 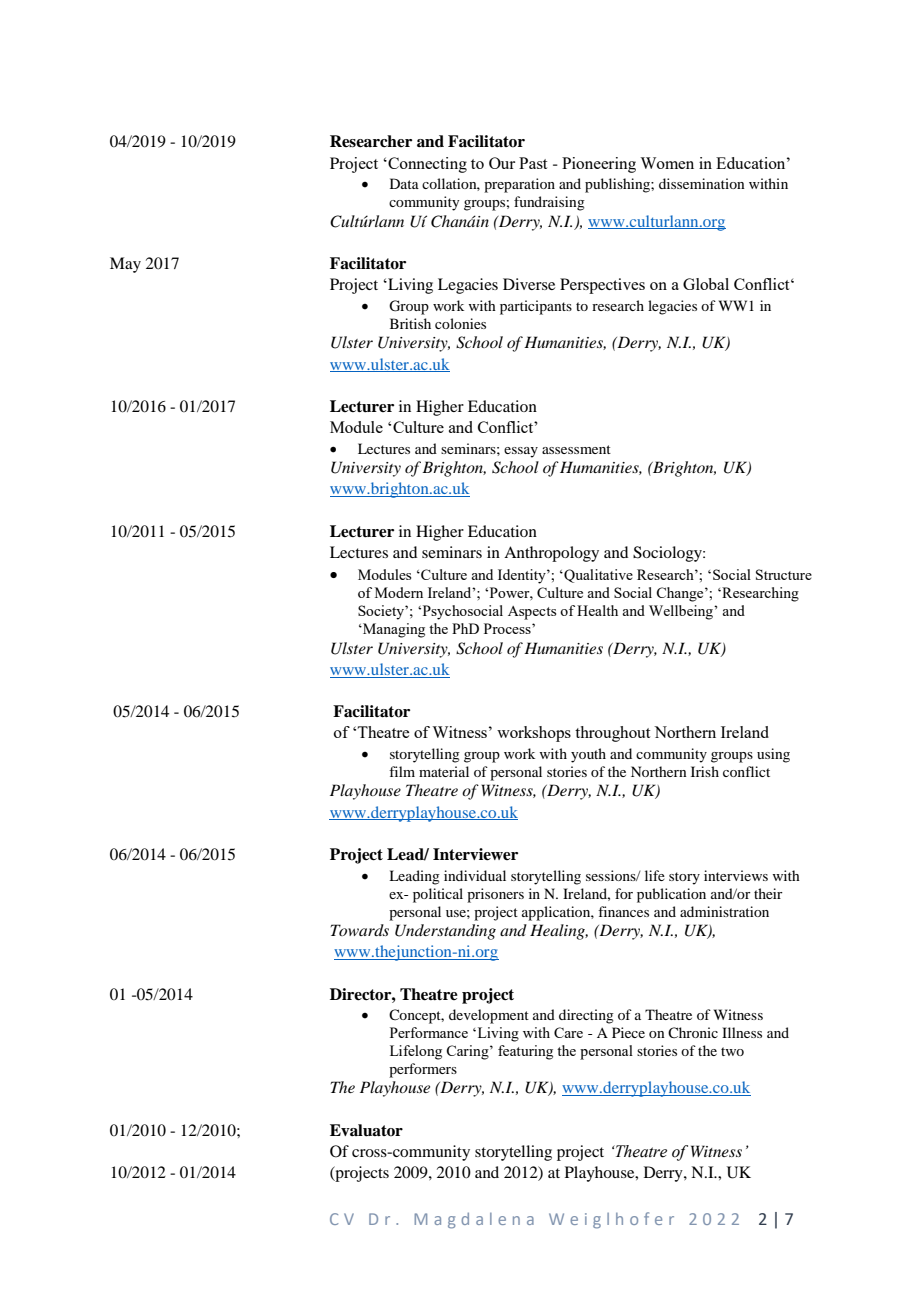 What do you see at coordinates (426, 165) in the image?
I see `Connecting` at bounding box center [426, 165].
